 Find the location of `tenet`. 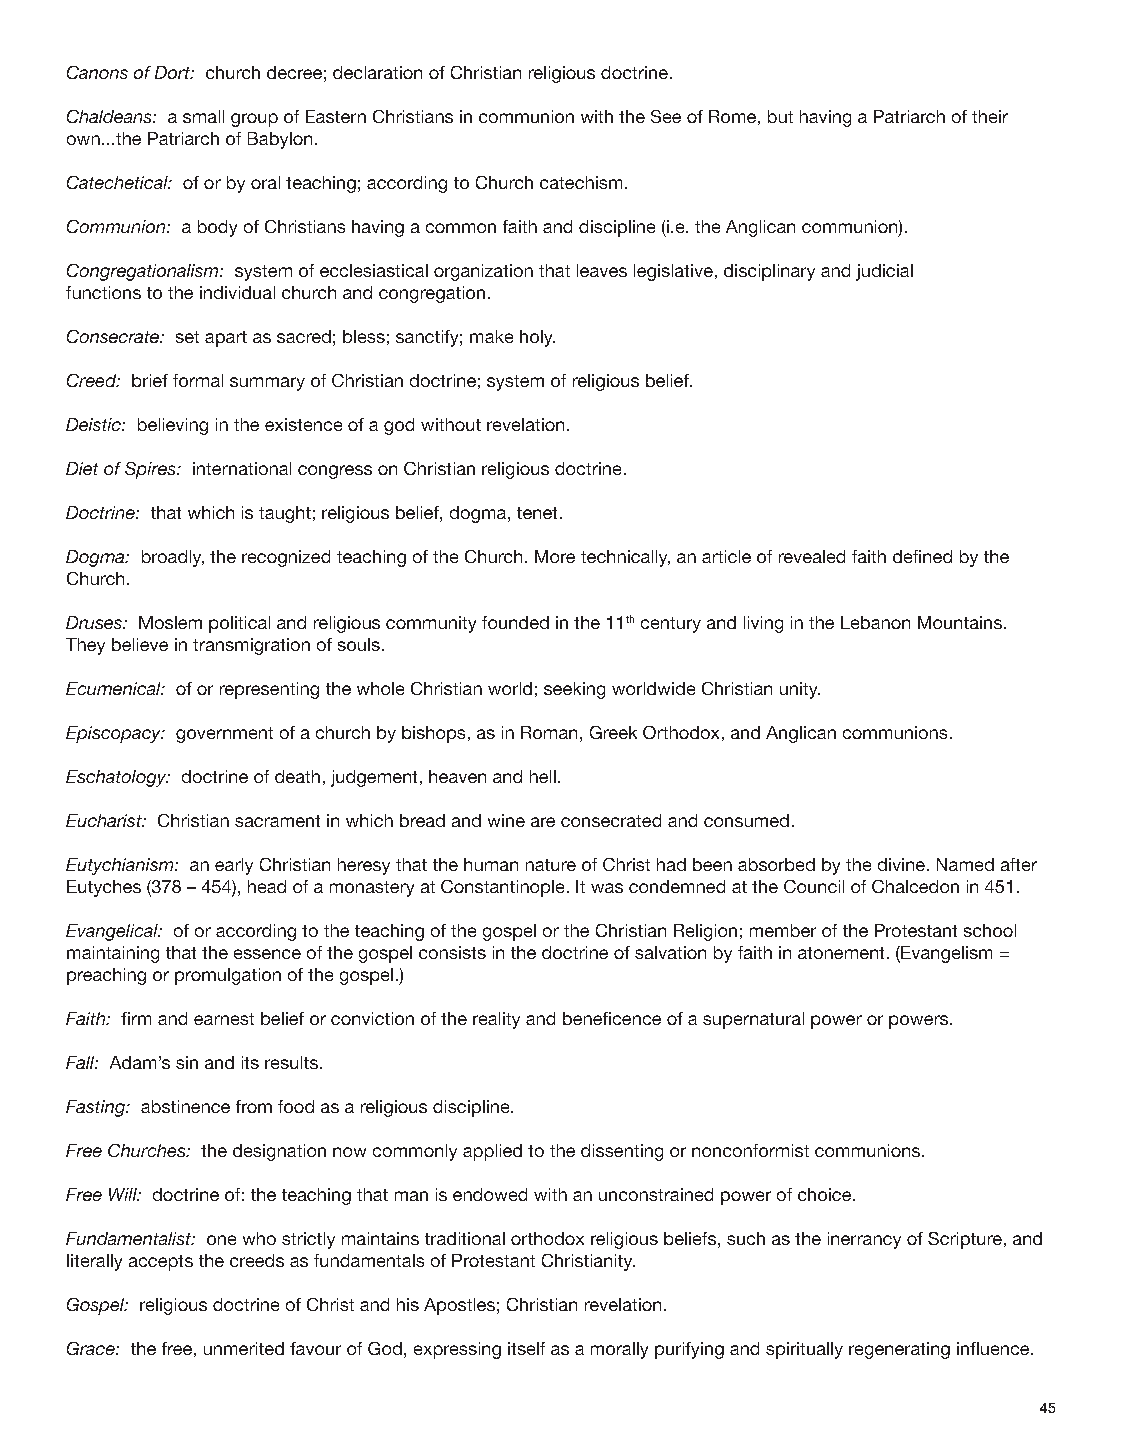

tenet is located at coordinates (537, 513).
